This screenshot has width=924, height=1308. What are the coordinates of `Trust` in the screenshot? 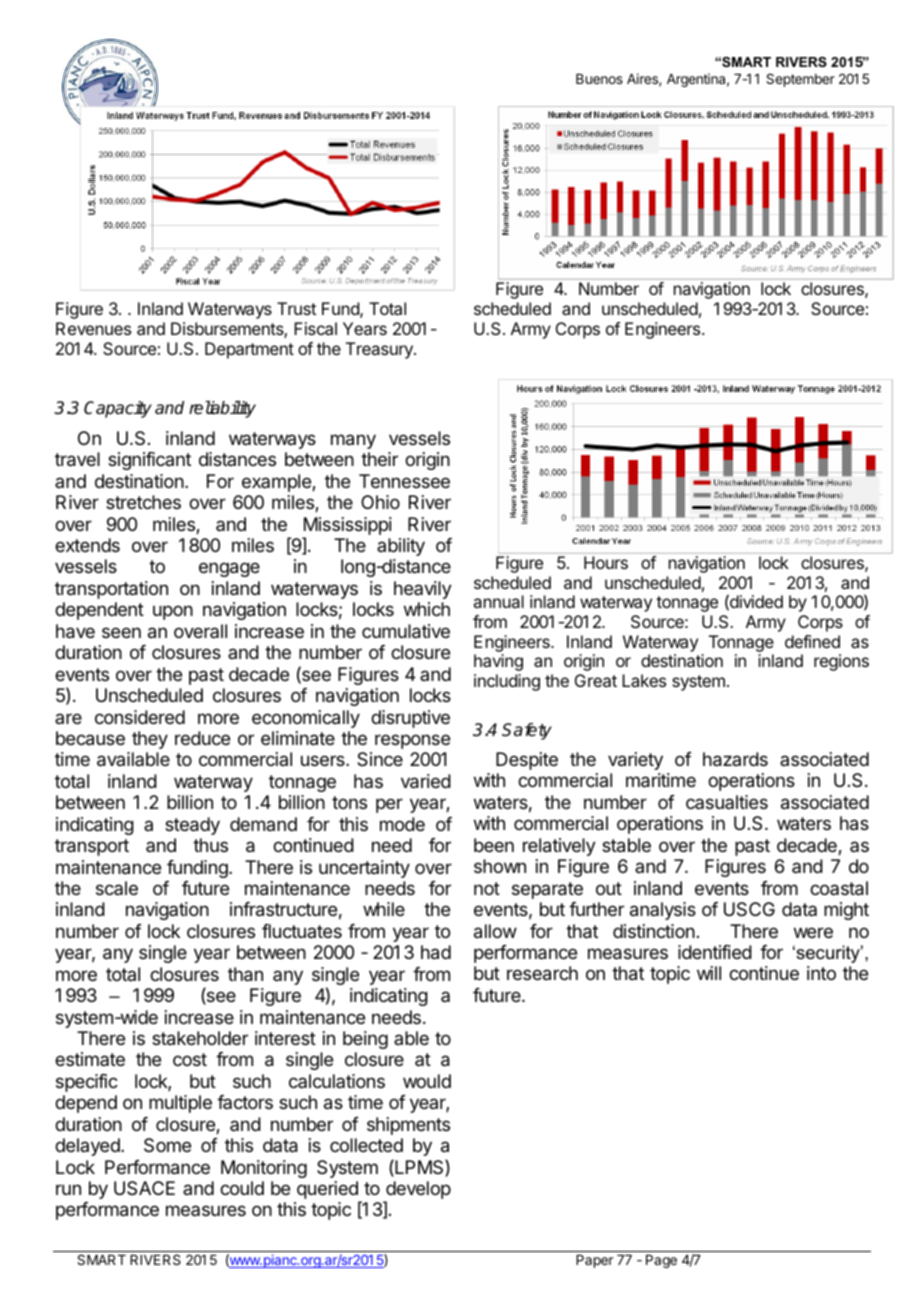 It's located at (296, 308).
